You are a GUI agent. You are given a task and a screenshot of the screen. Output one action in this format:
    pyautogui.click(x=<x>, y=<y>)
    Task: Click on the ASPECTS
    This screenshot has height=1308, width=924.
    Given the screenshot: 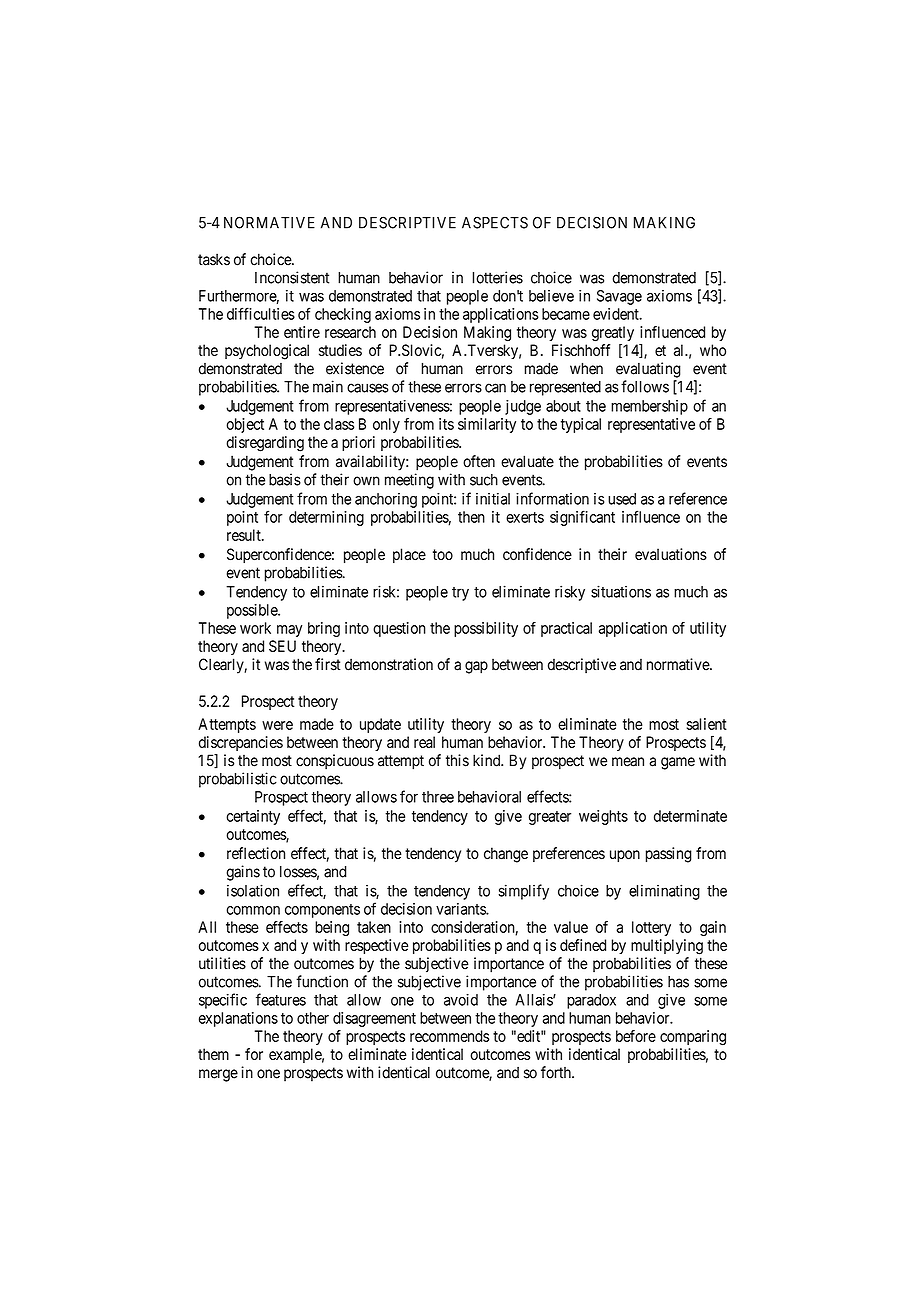 What is the action you would take?
    pyautogui.click(x=495, y=222)
